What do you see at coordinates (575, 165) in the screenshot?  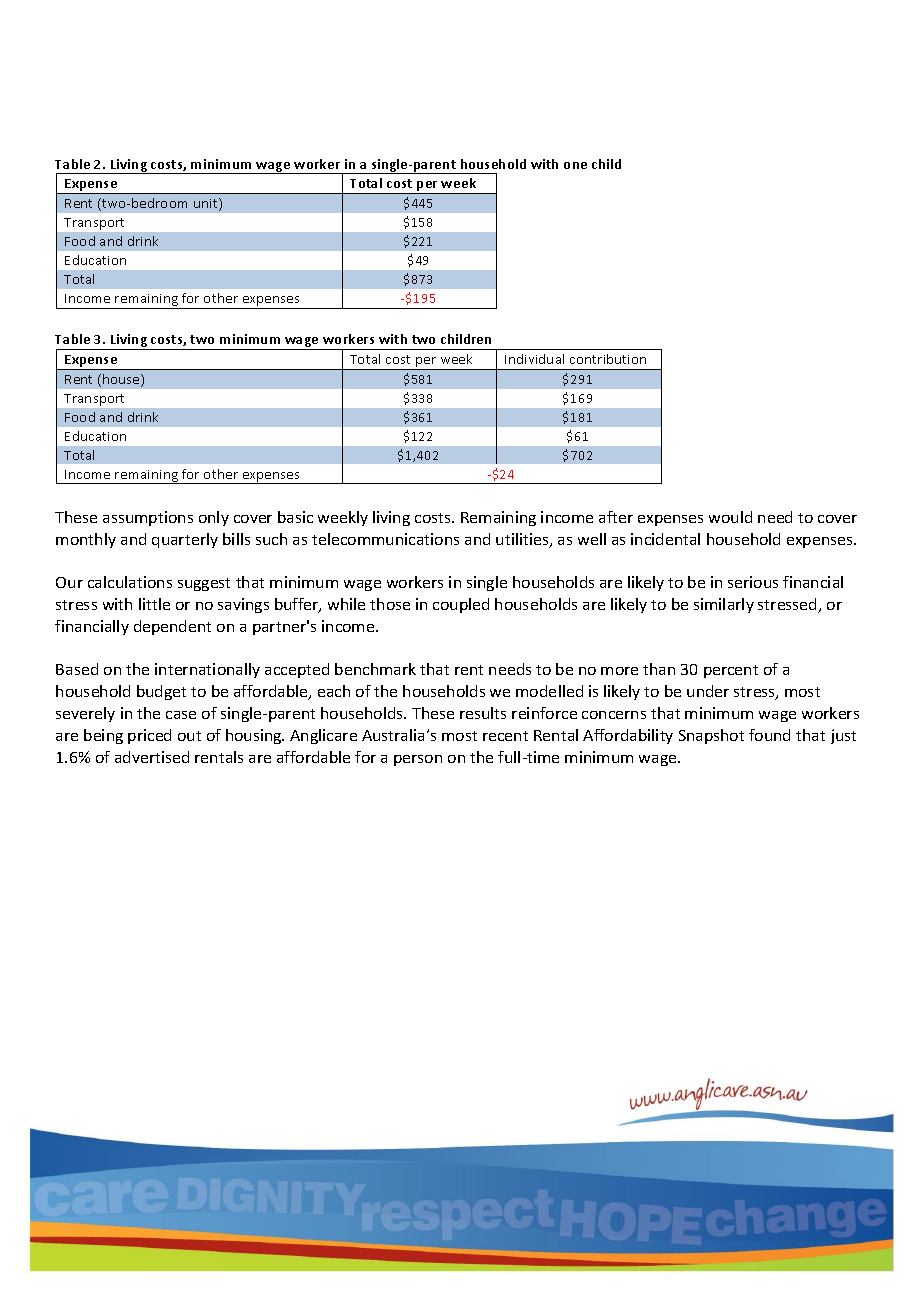 I see `one` at bounding box center [575, 165].
